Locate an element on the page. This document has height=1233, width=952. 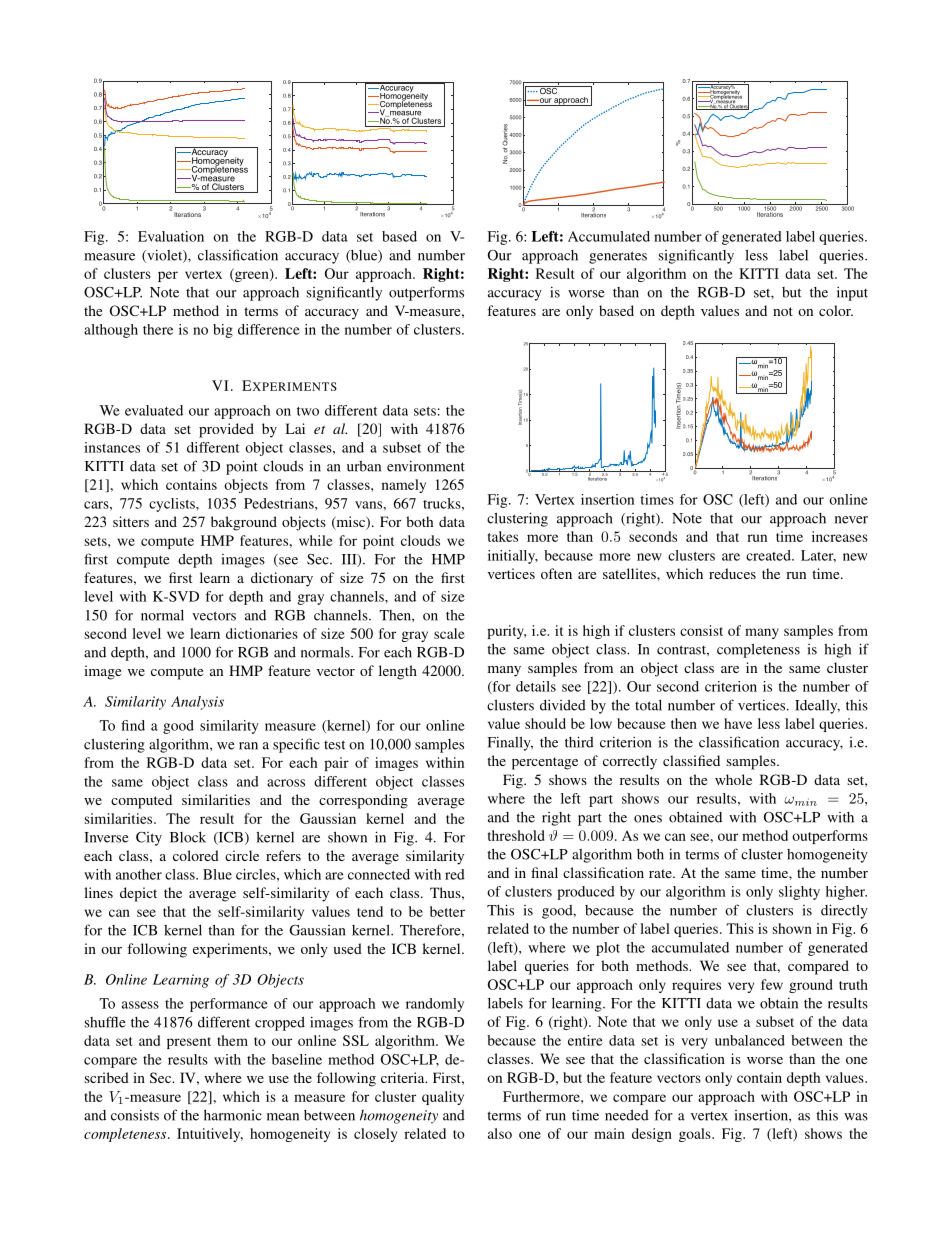
details is located at coordinates (536, 686).
